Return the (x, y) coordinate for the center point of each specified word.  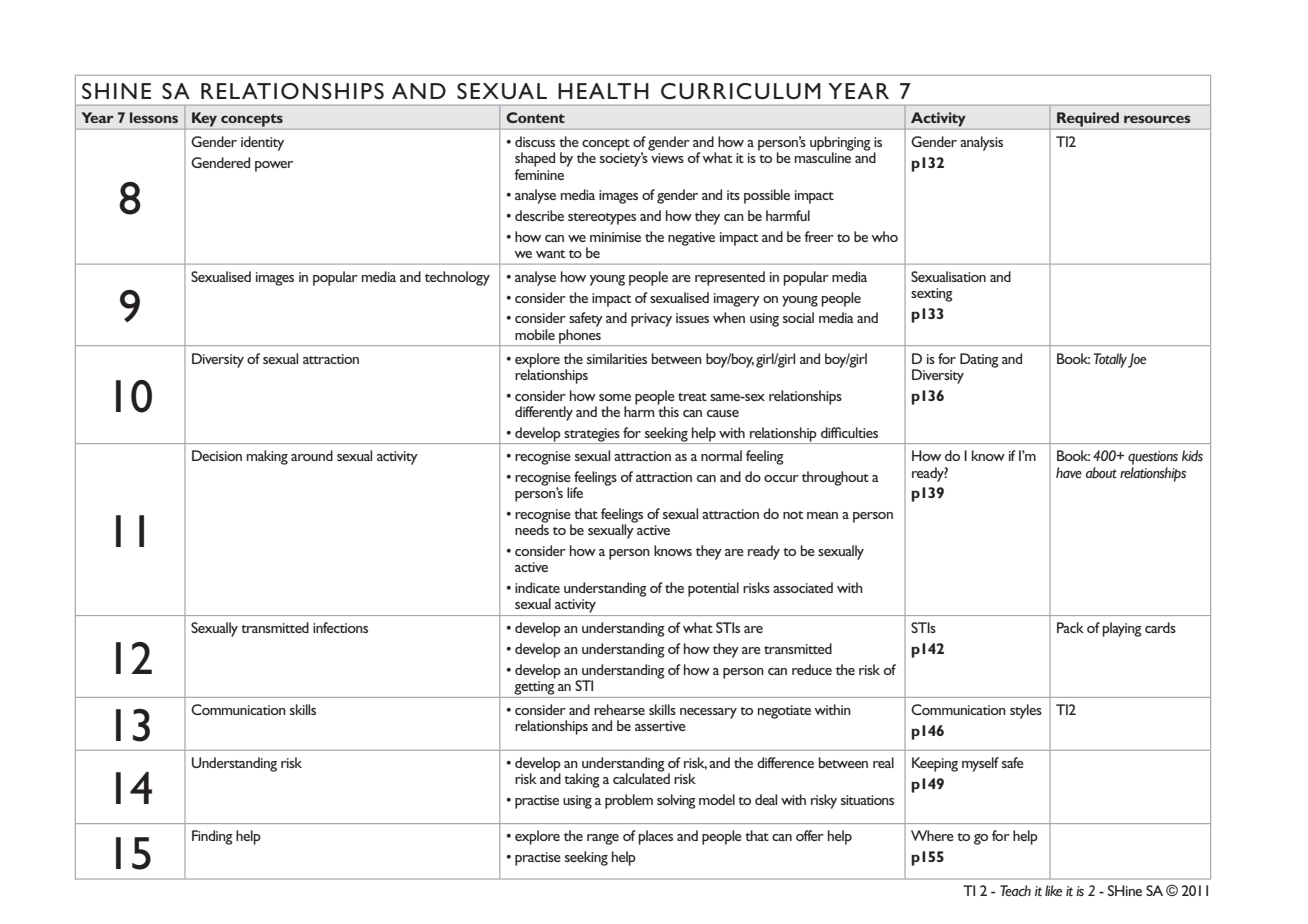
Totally (1110, 360)
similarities (617, 358)
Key (204, 119)
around (312, 455)
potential (713, 589)
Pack (1070, 627)
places (655, 837)
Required (1088, 119)
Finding (212, 837)
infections (340, 627)
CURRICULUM (741, 91)
